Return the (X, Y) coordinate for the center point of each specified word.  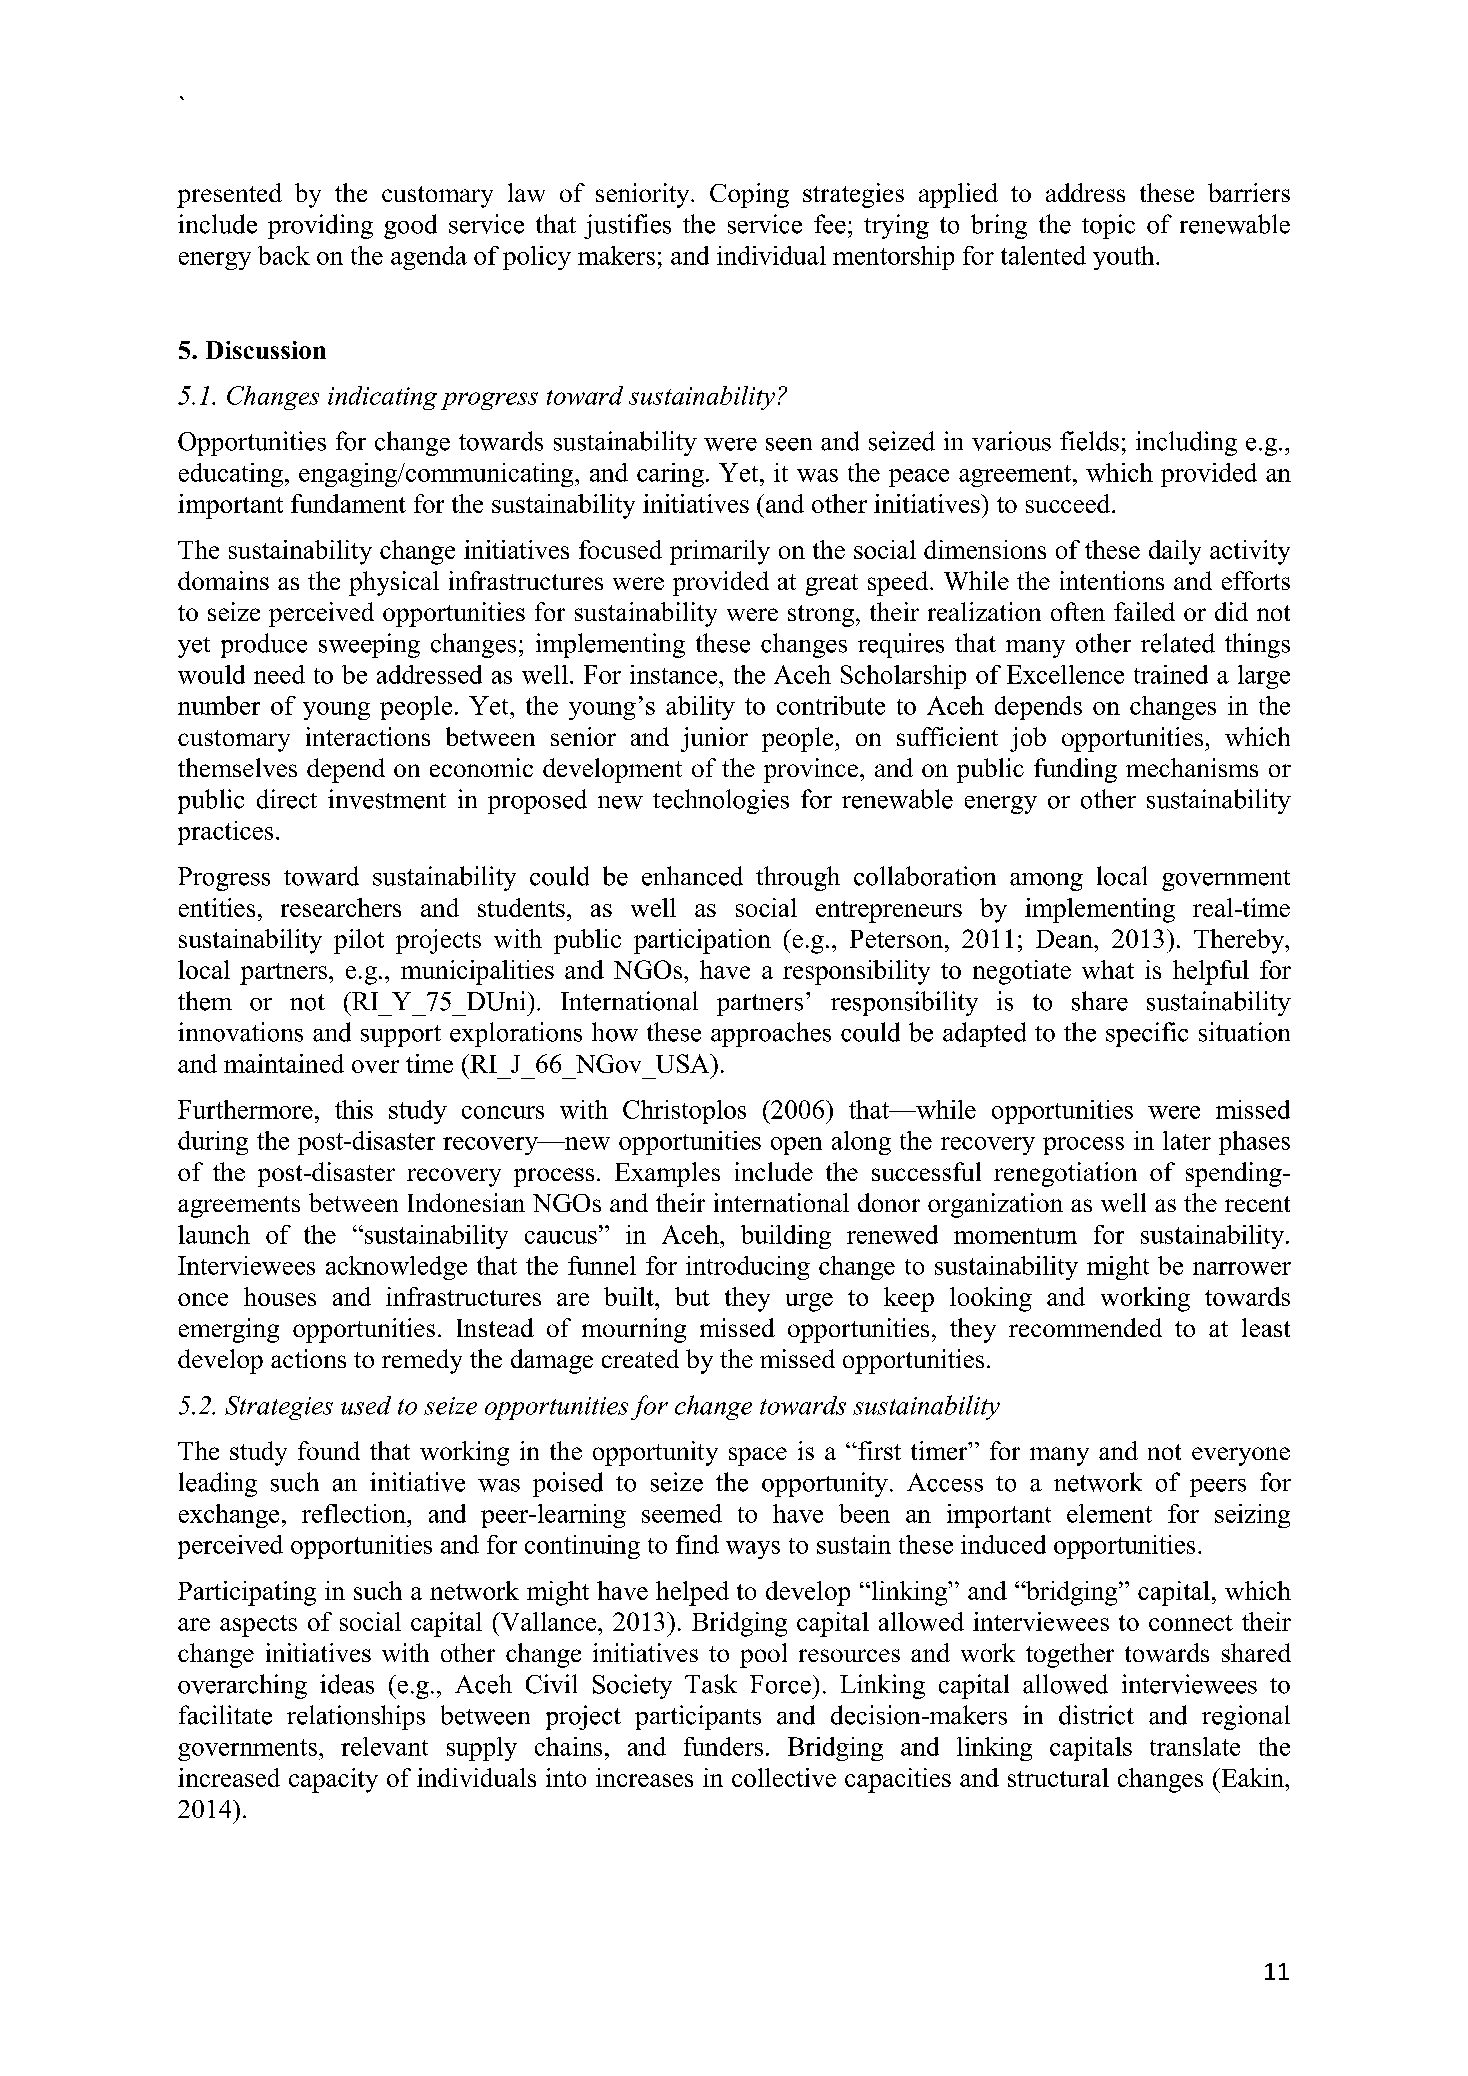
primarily (720, 552)
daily (1175, 552)
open (796, 1146)
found (329, 1450)
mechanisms (1192, 767)
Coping (749, 195)
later (1187, 1140)
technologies (721, 801)
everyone (1241, 1456)
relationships (356, 1717)
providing (320, 226)
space (758, 1456)
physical (394, 583)
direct (287, 799)
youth (1125, 258)
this (354, 1109)
